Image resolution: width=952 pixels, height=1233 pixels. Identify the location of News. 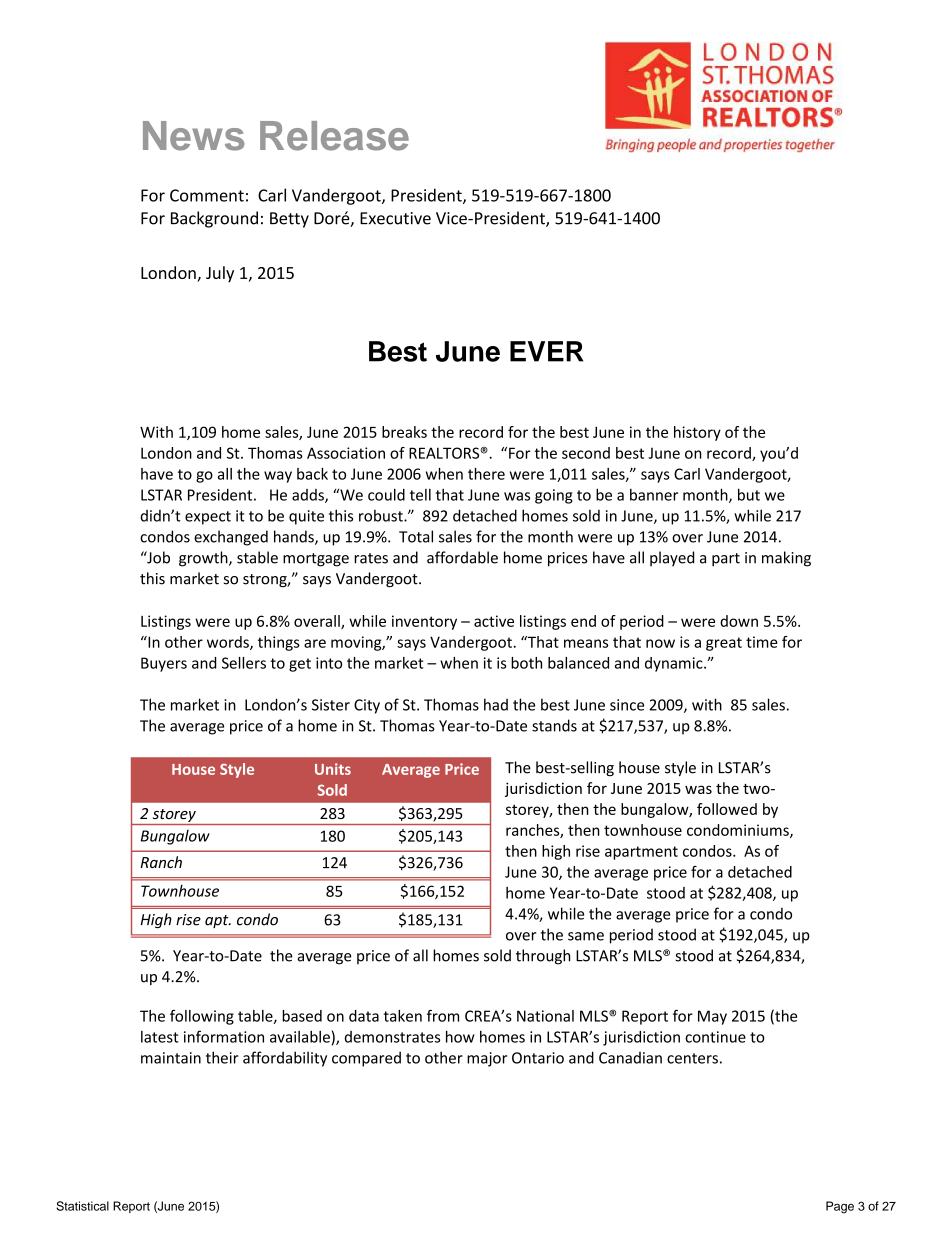
(193, 136).
